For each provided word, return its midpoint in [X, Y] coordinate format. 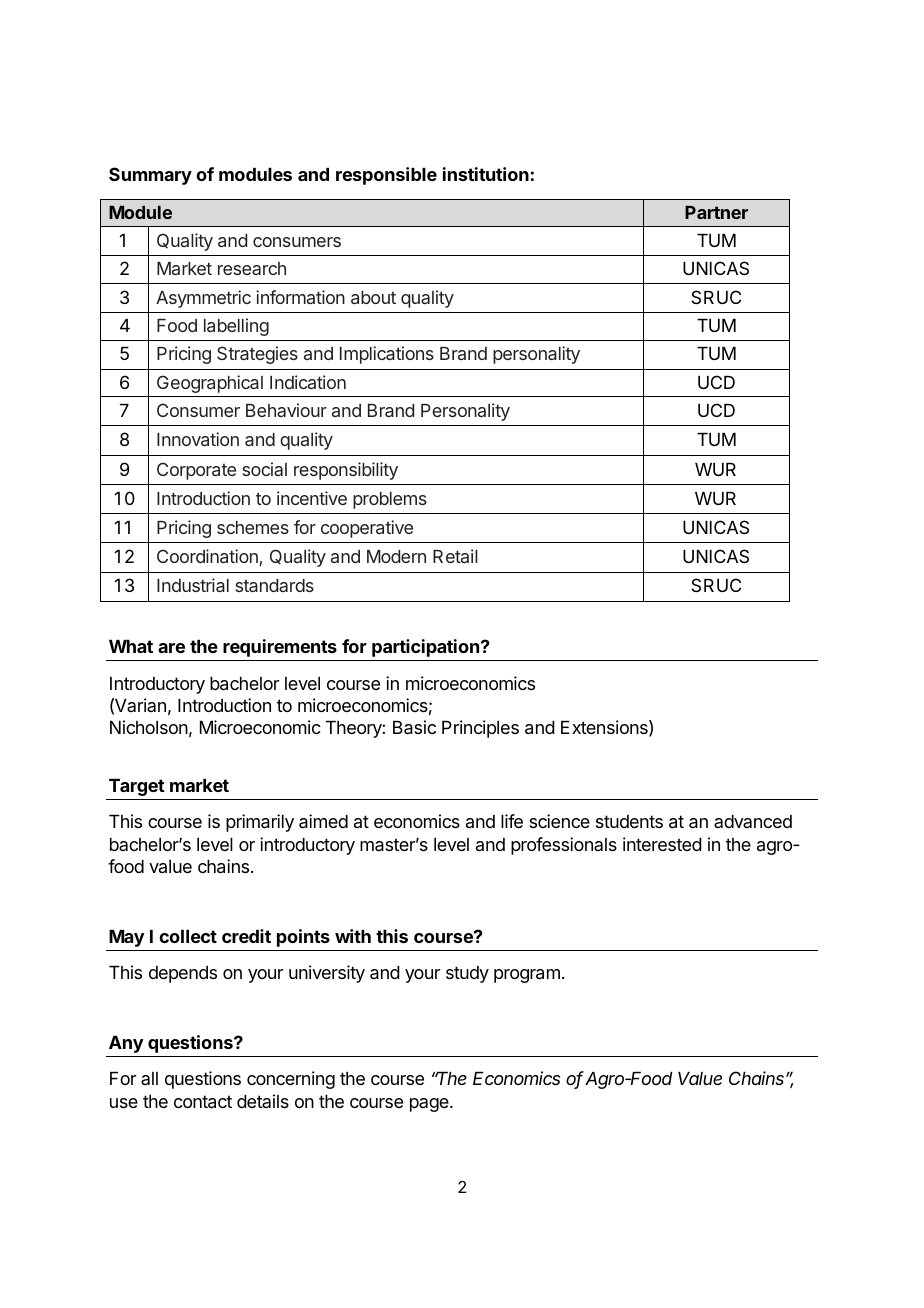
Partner [716, 212]
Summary [150, 176]
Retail [455, 556]
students [629, 821]
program [527, 976]
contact [203, 1102]
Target [137, 787]
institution [486, 174]
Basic [414, 727]
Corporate [196, 471]
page [430, 1105]
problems [390, 500]
